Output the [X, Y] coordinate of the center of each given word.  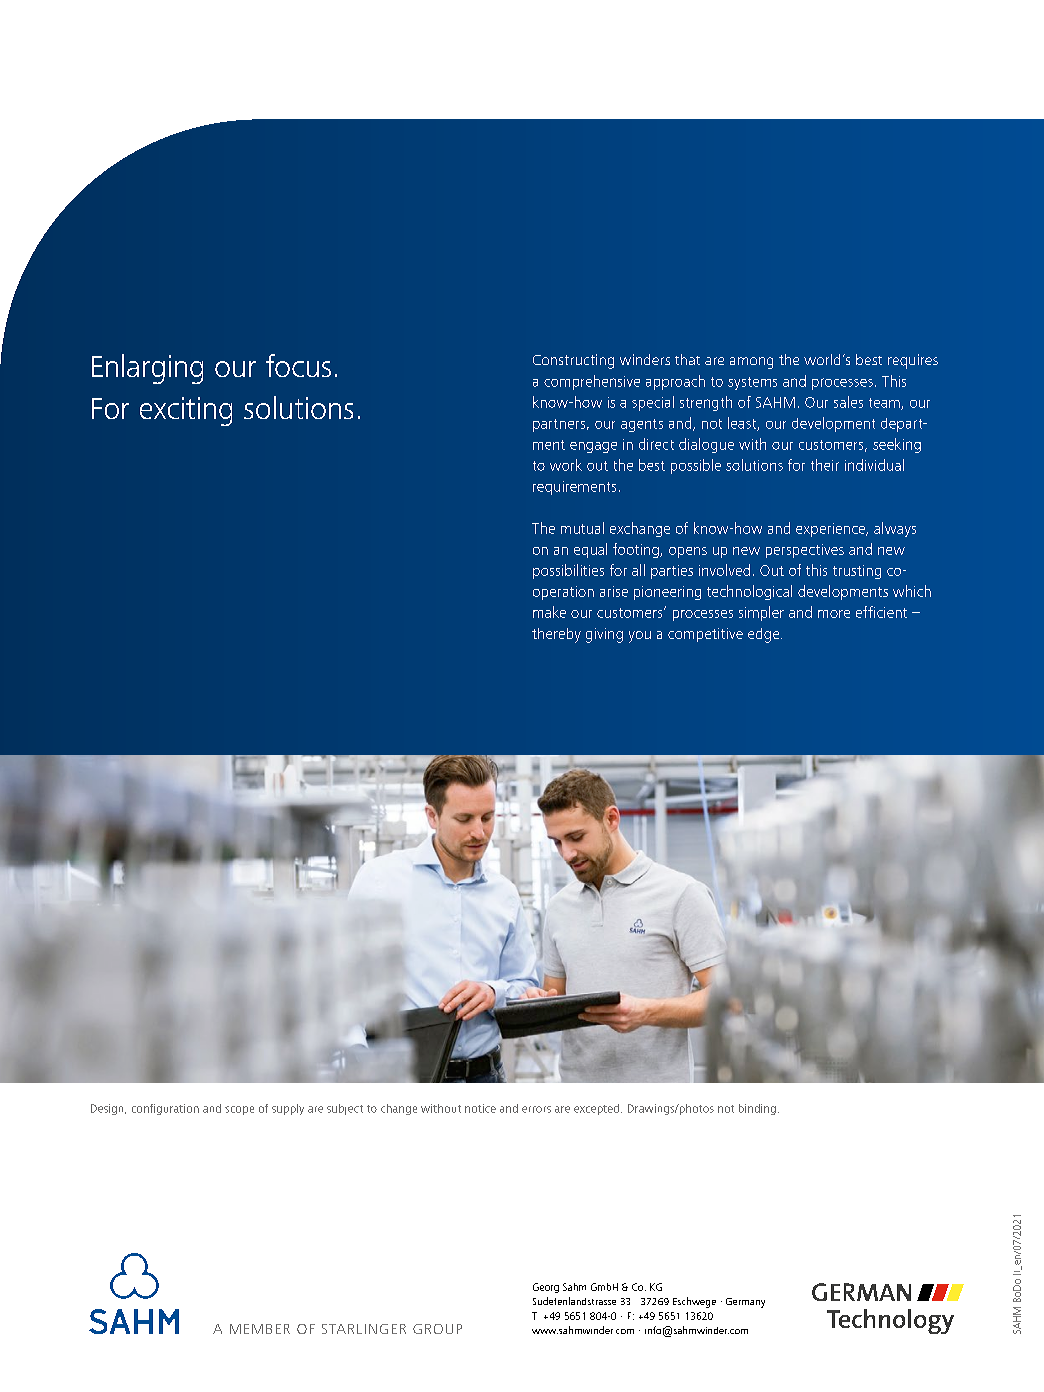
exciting [186, 411]
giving [604, 635]
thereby [556, 635]
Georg [546, 1288]
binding [757, 1109]
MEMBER [260, 1329]
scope [239, 1110]
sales [848, 402]
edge [765, 635]
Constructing [573, 361]
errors [536, 1109]
